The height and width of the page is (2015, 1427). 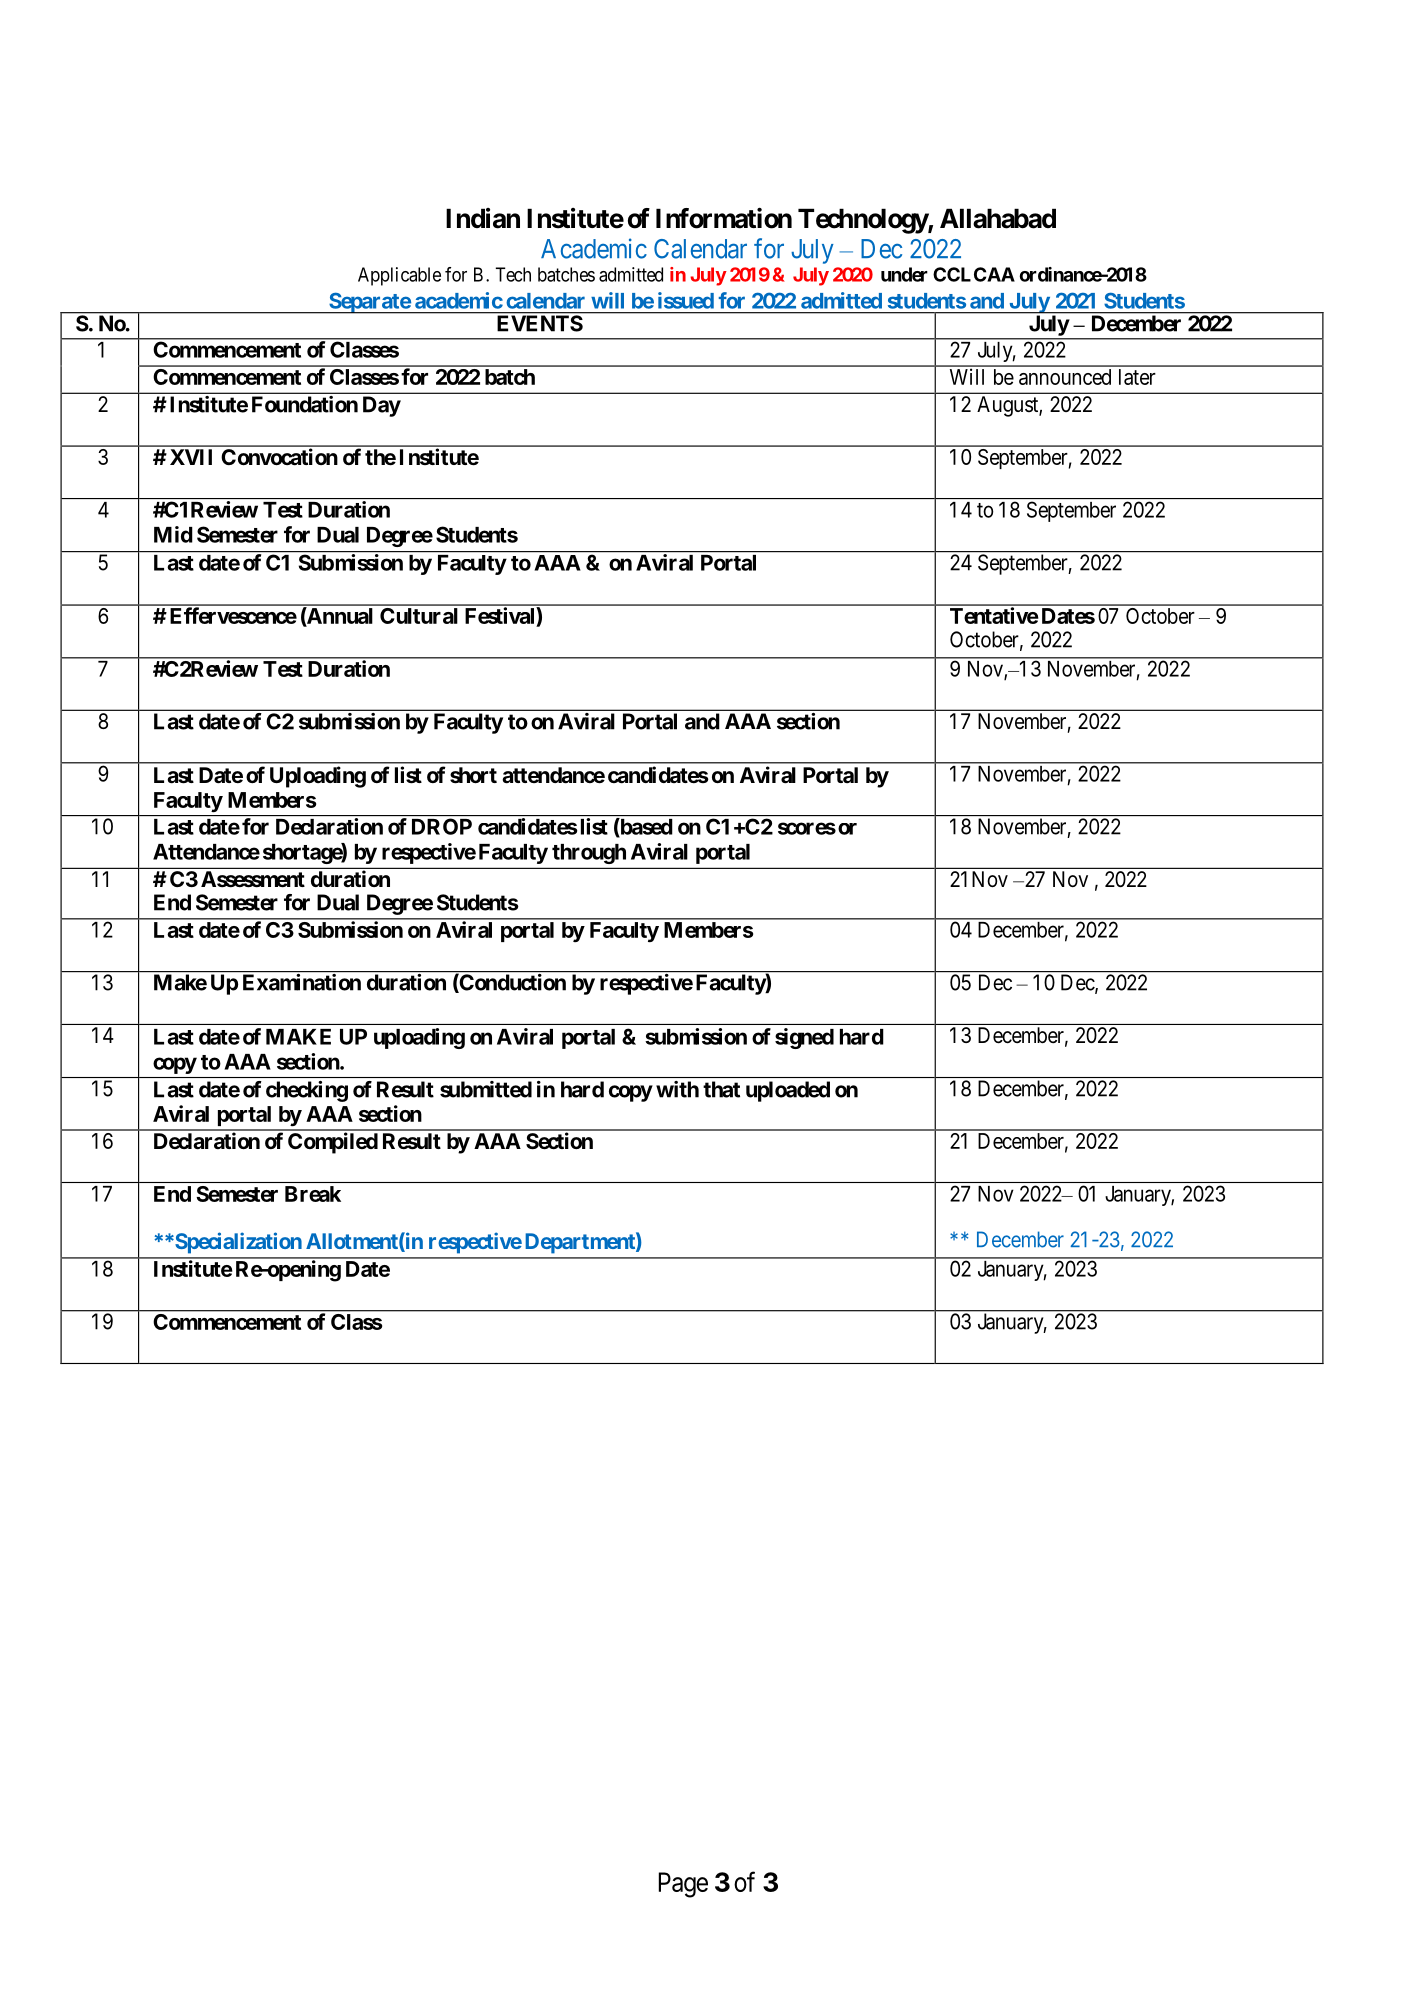 What do you see at coordinates (686, 300) in the page?
I see `issued` at bounding box center [686, 300].
